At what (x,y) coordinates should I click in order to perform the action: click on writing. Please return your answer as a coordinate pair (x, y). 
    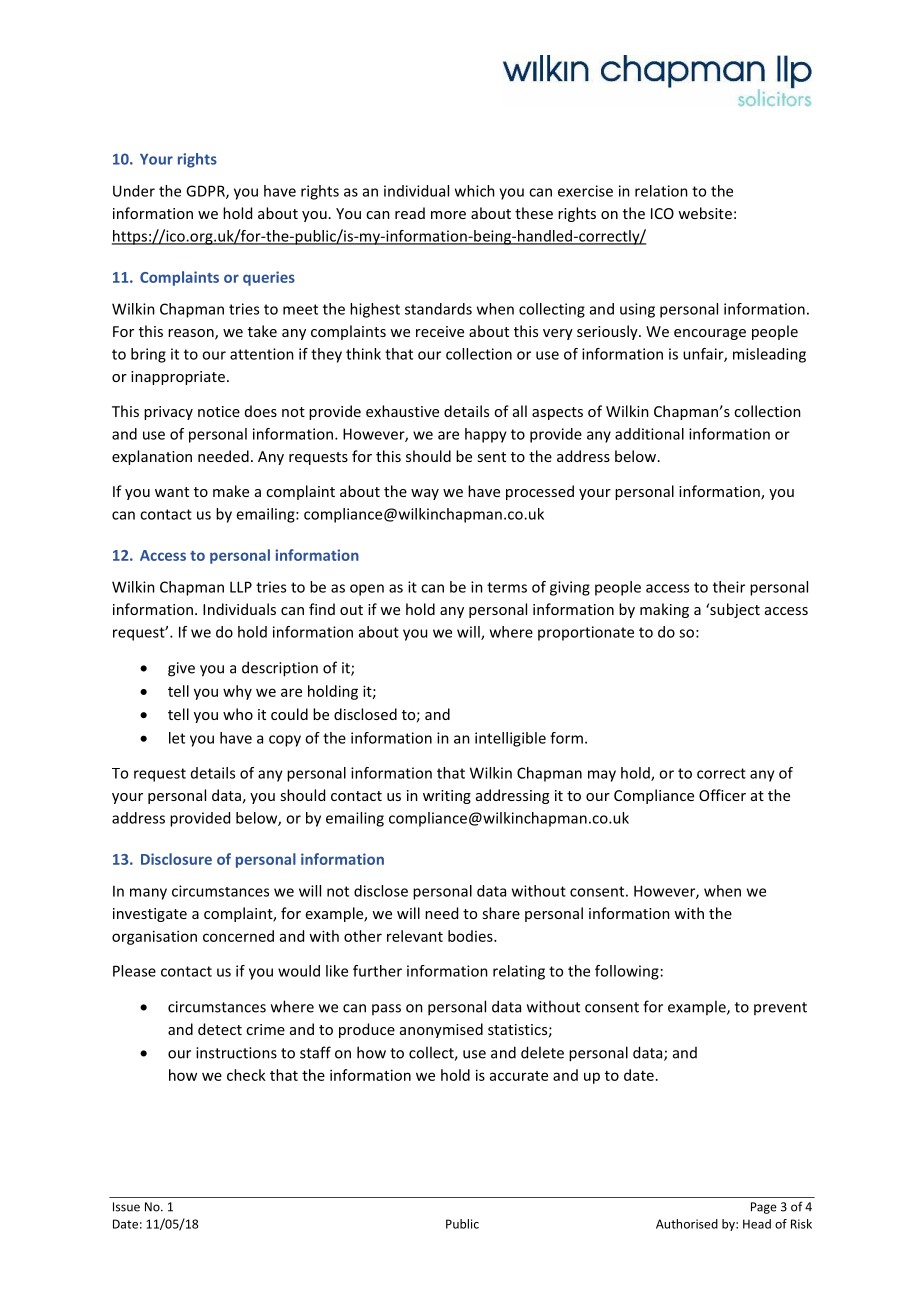
    Looking at the image, I should click on (447, 797).
